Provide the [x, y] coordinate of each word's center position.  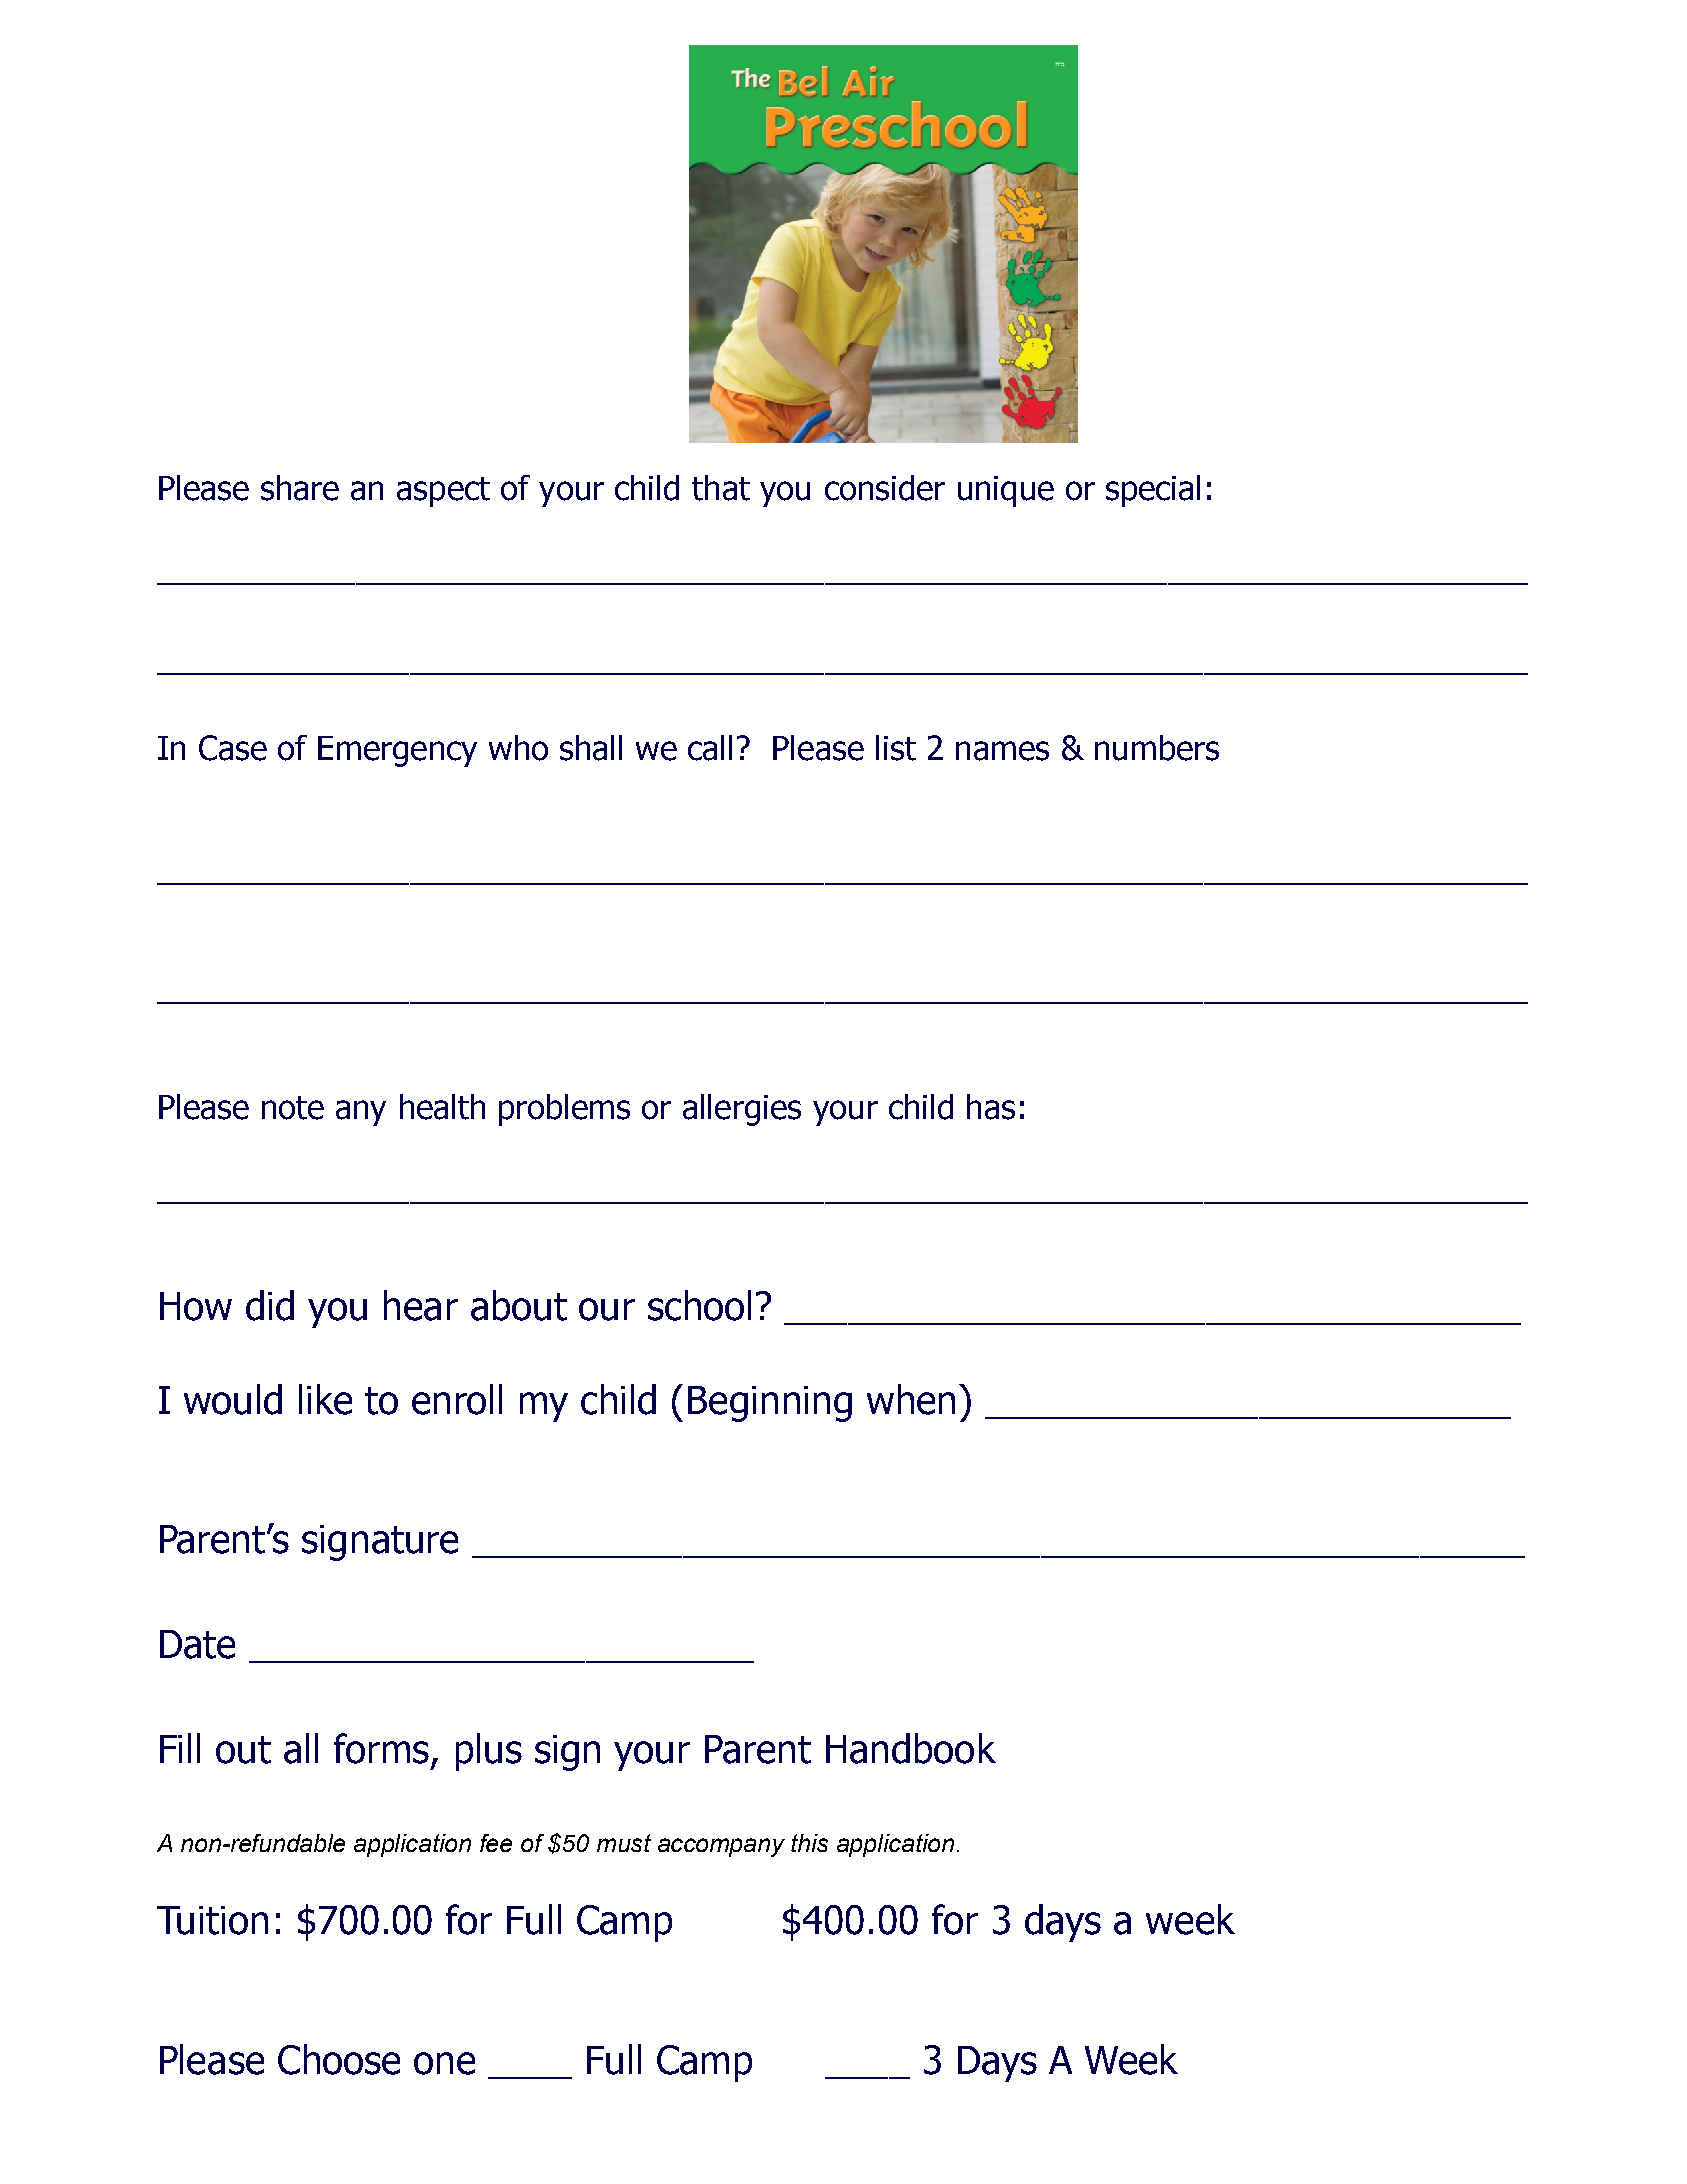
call [710, 748]
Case [233, 748]
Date [197, 1644]
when [911, 1399]
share [300, 488]
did [270, 1305]
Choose [339, 2059]
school [699, 1305]
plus [489, 1752]
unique [1006, 491]
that [721, 488]
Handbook [911, 1748]
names [1002, 751]
